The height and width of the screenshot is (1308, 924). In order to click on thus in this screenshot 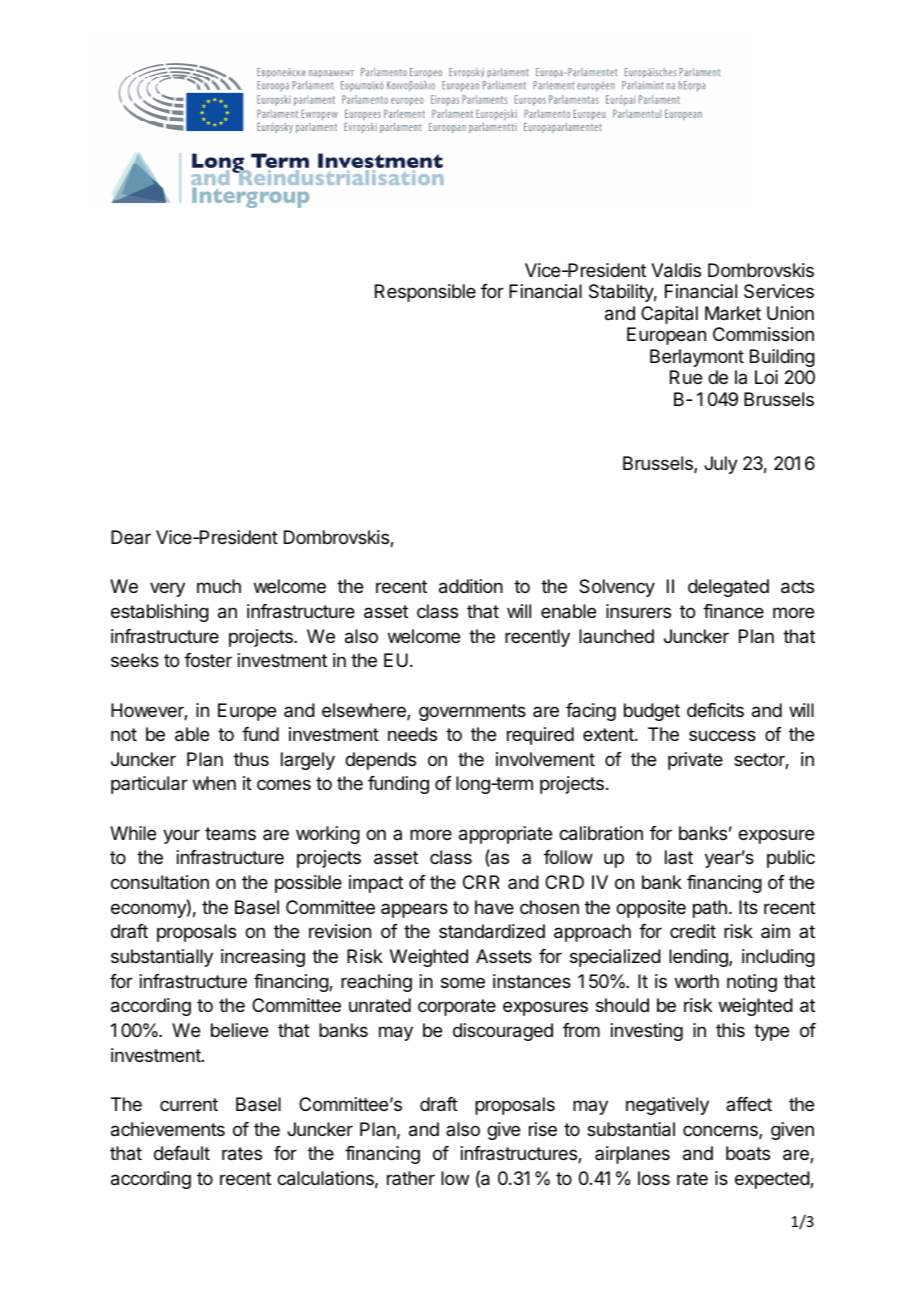, I will do `click(251, 759)`.
